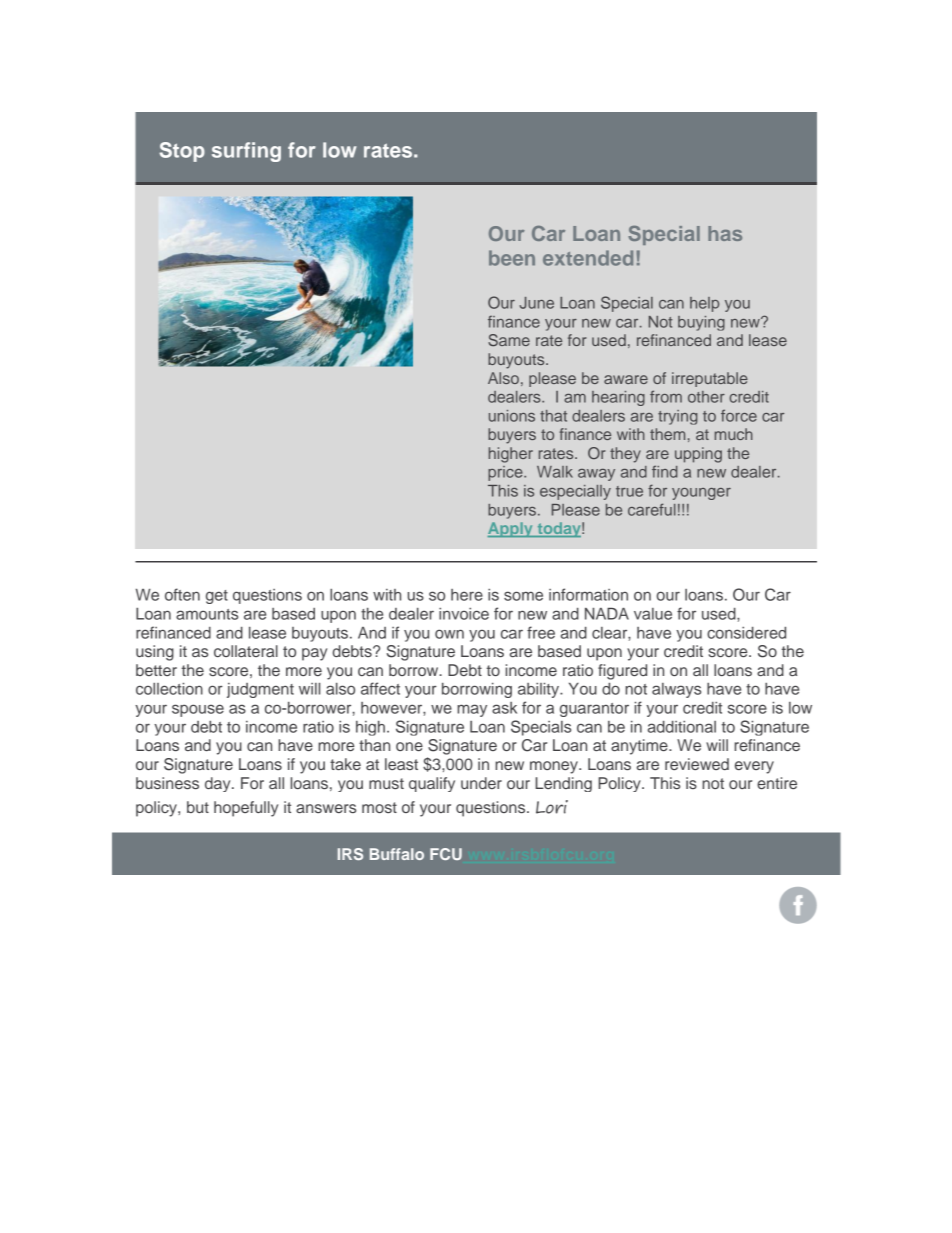  I want to click on reviewed, so click(697, 764).
